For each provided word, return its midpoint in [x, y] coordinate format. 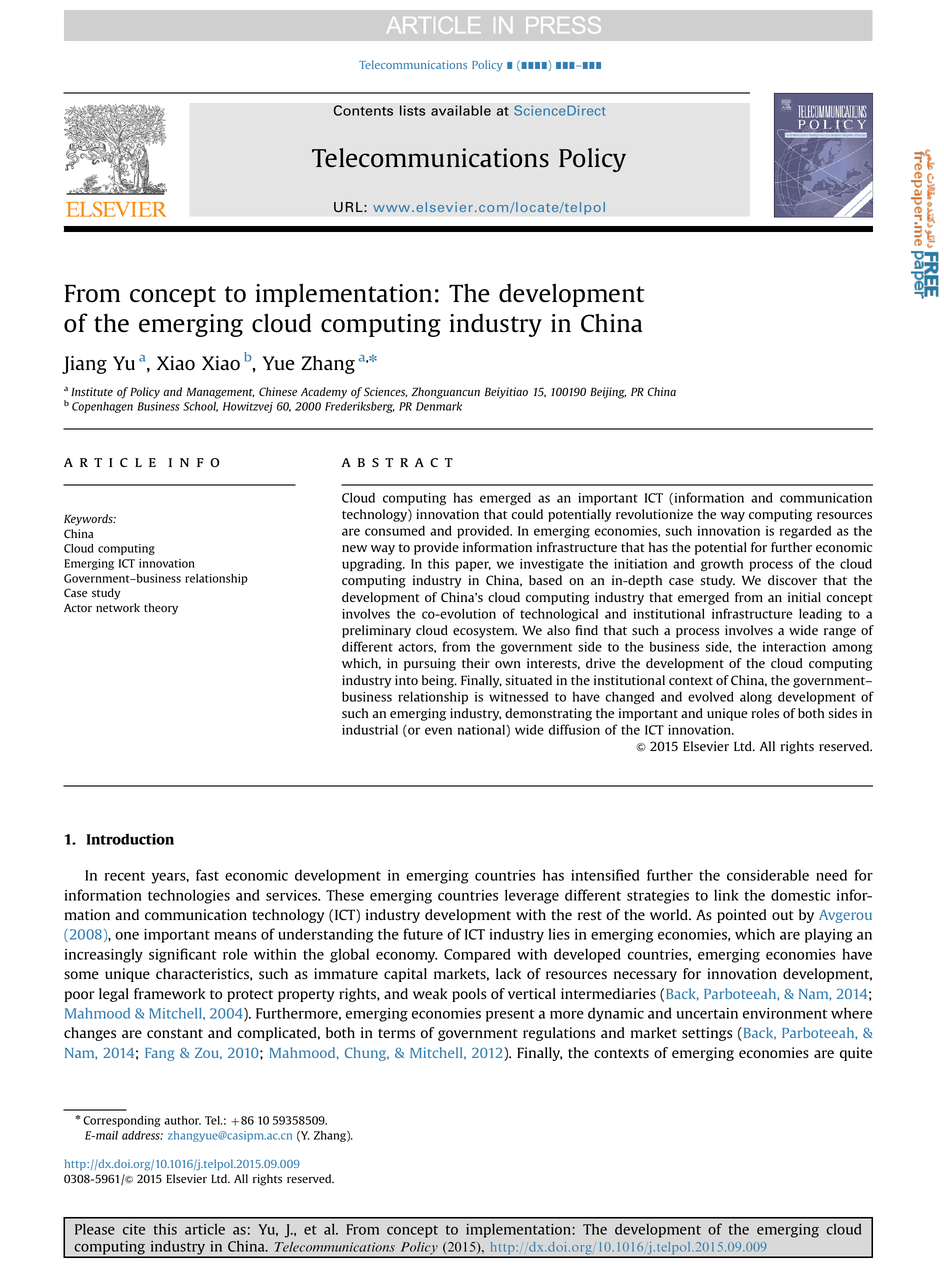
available [461, 110]
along [756, 698]
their [476, 663]
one [127, 936]
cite [134, 1229]
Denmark [439, 406]
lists [413, 110]
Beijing [608, 393]
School [200, 407]
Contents [363, 110]
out [783, 915]
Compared [477, 955]
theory [161, 609]
